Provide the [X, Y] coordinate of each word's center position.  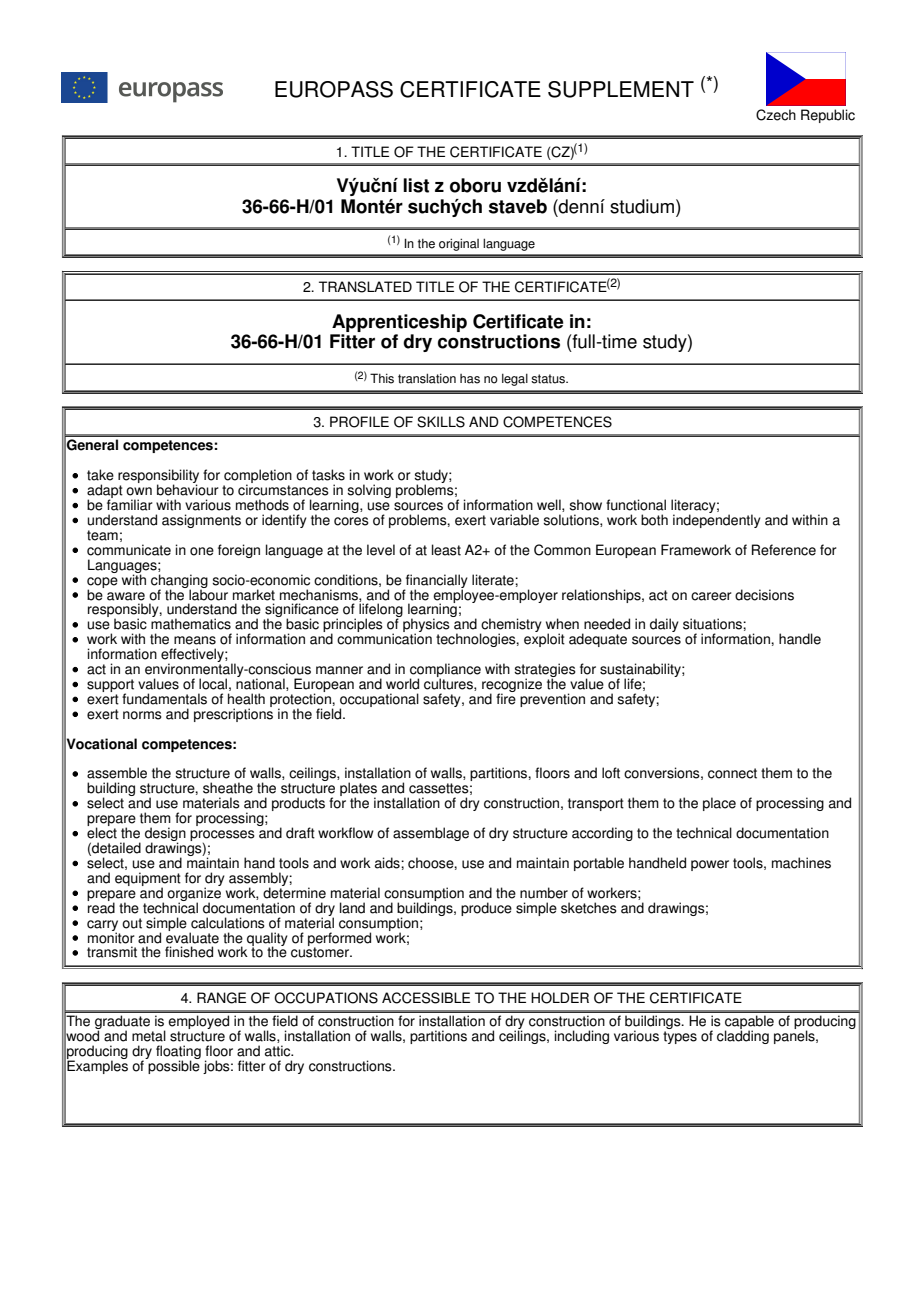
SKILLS [441, 422]
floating [178, 1053]
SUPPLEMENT [621, 89]
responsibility [158, 477]
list [416, 185]
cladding [743, 1036]
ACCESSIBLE [426, 998]
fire [506, 698]
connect [732, 773]
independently [717, 520]
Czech [776, 115]
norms [142, 715]
